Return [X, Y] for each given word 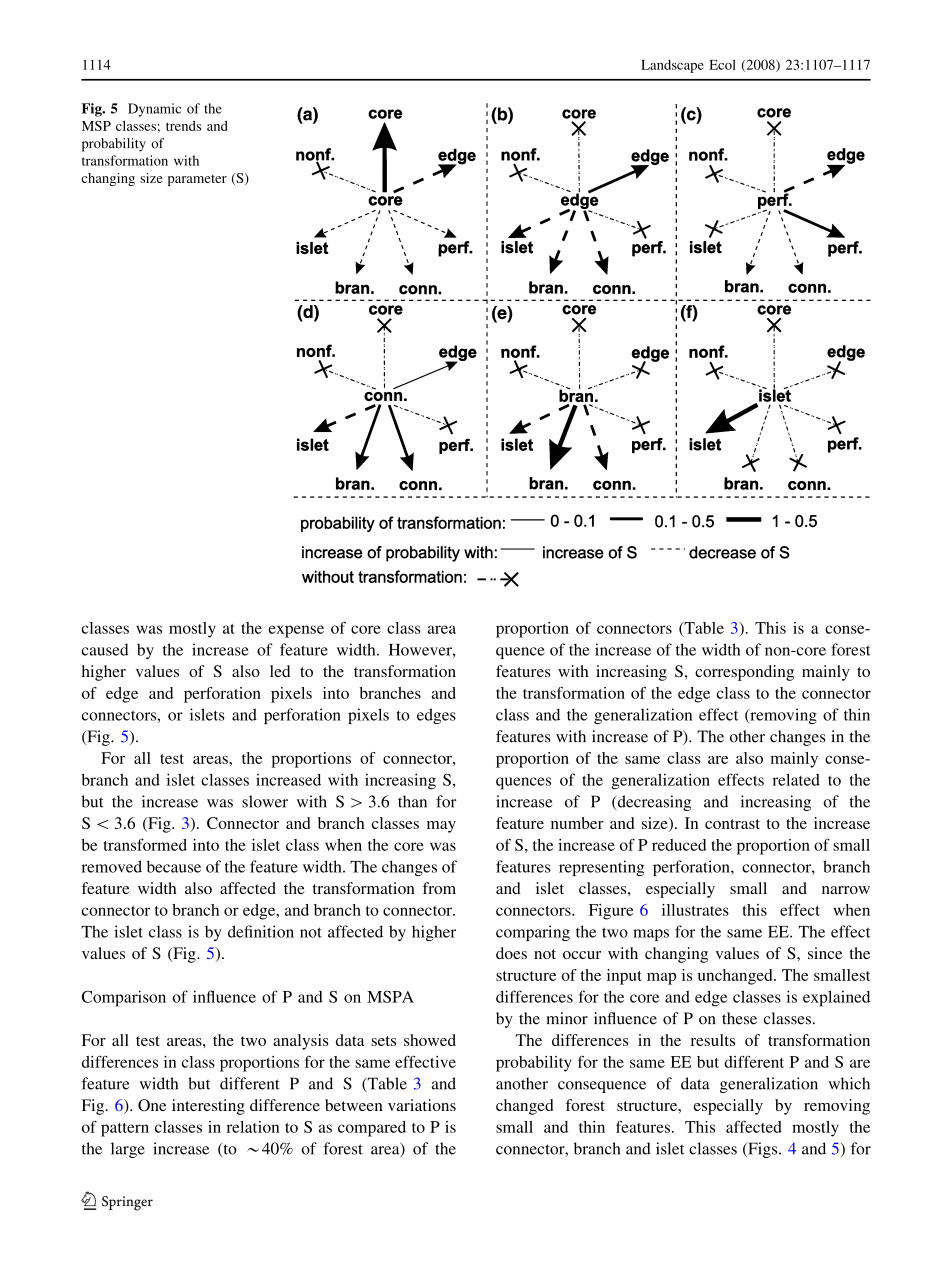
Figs [763, 1150]
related [796, 779]
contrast [732, 824]
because [174, 866]
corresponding [744, 673]
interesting [208, 1107]
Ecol [722, 64]
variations [422, 1105]
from [439, 888]
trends [183, 126]
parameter [197, 180]
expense [296, 631]
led [280, 671]
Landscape [672, 66]
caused [105, 649]
